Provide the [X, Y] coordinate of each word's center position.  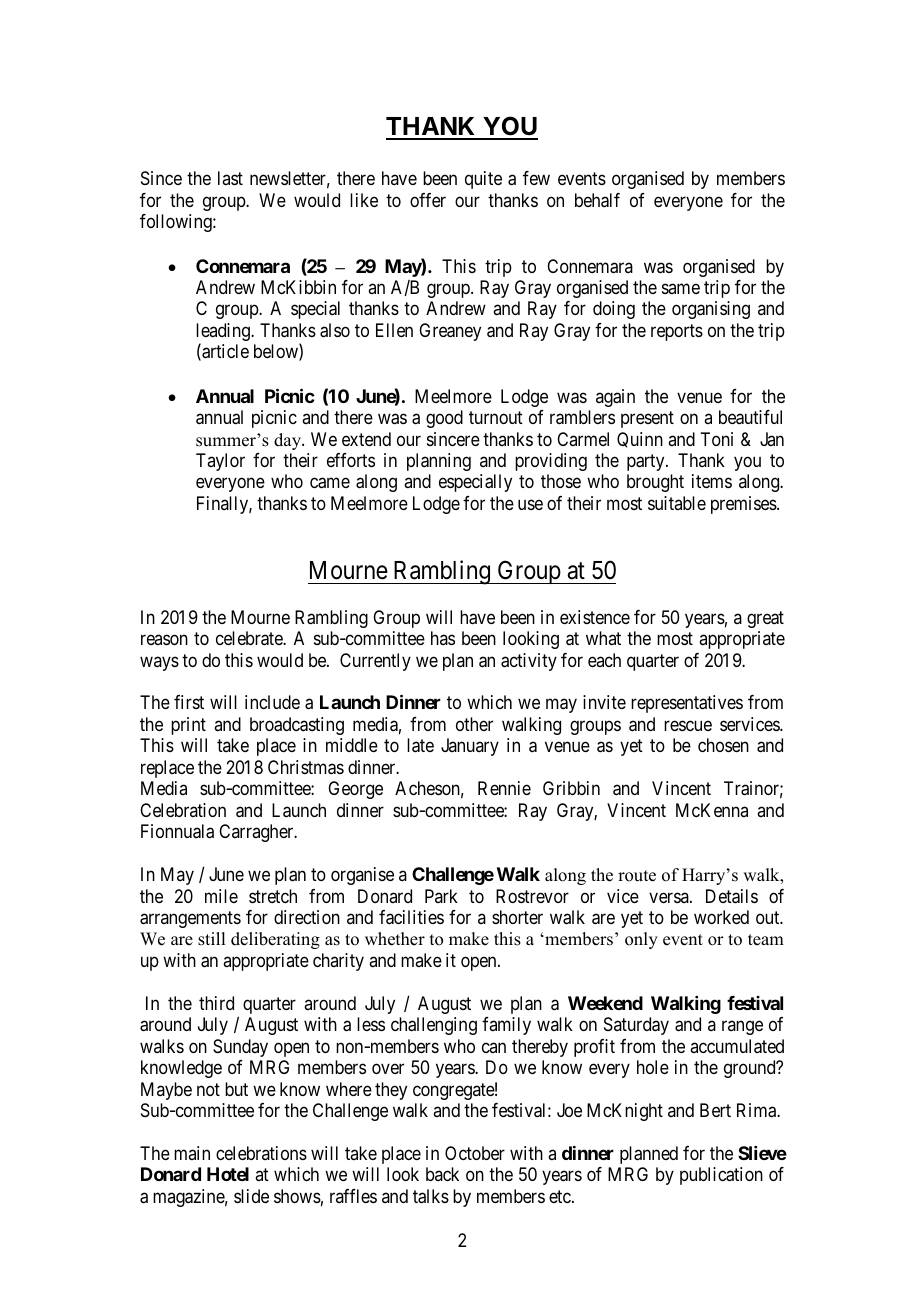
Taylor [220, 462]
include [272, 702]
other [474, 724]
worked [721, 917]
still [211, 939]
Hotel [228, 1174]
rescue [688, 725]
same [681, 288]
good [444, 419]
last [230, 178]
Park [441, 896]
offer [428, 200]
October [475, 1153]
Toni [716, 439]
